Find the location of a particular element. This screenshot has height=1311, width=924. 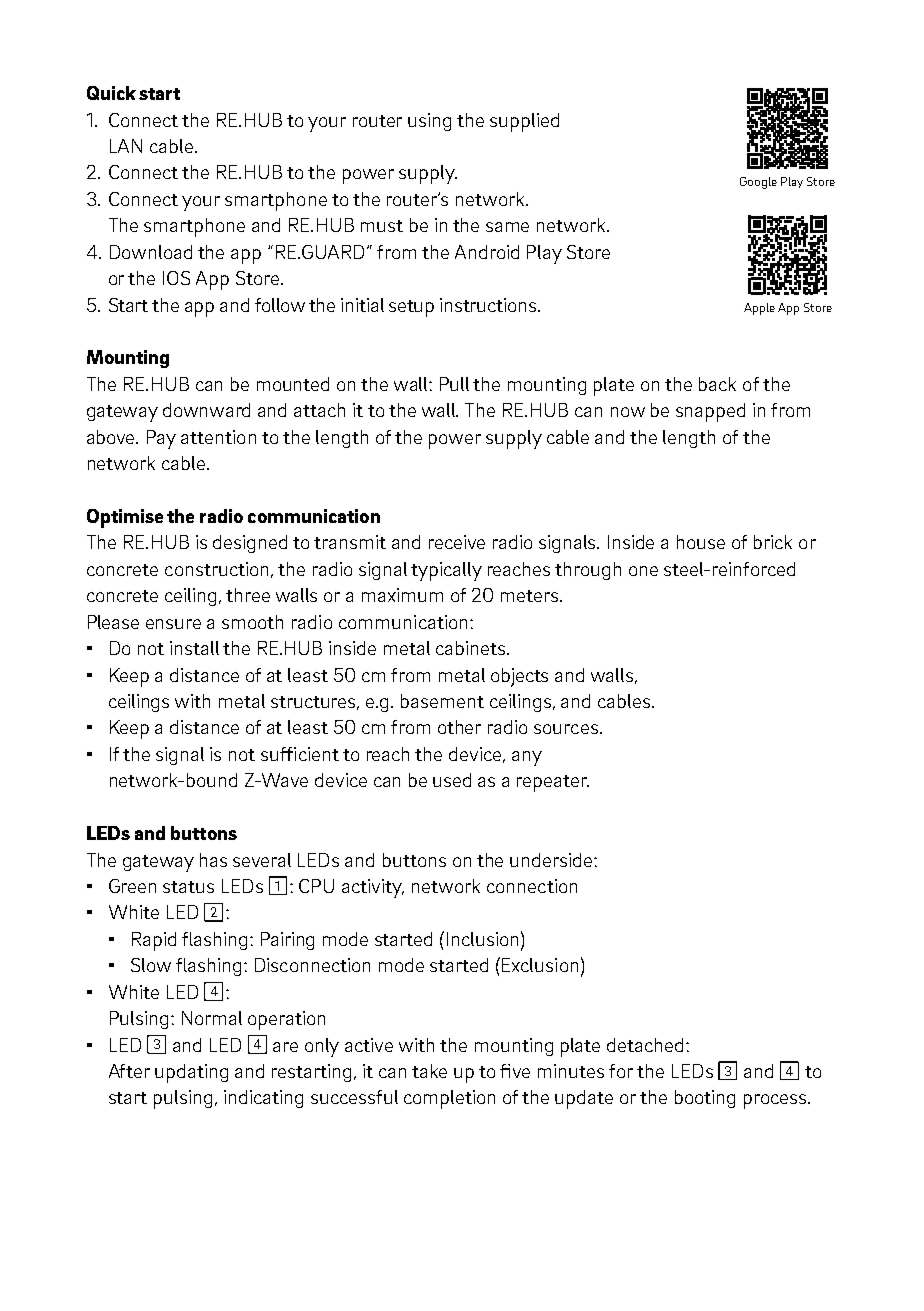

updating is located at coordinates (191, 1073).
